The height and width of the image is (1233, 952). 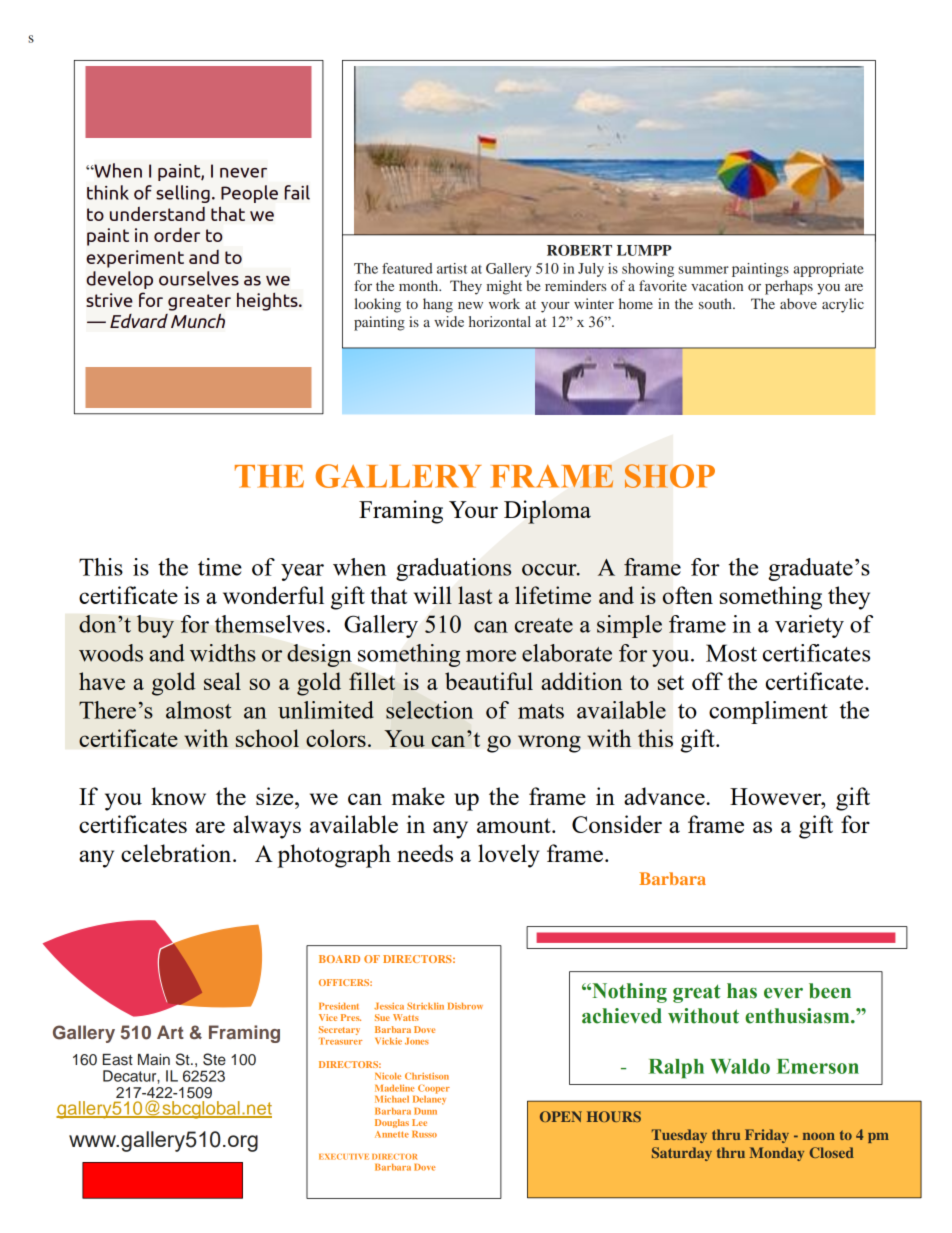 I want to click on advance, so click(x=665, y=796).
